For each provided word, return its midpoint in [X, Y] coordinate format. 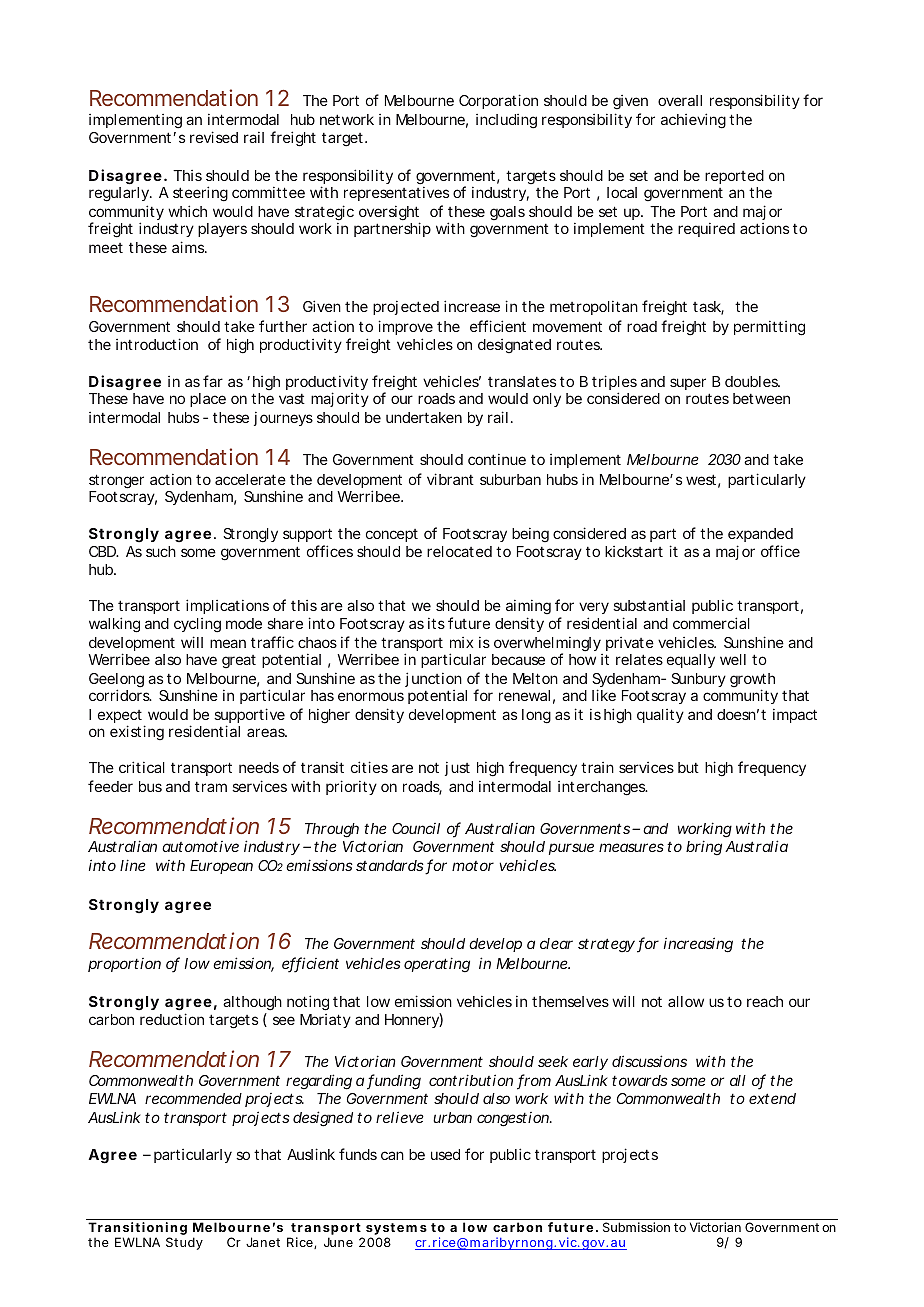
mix [461, 642]
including [506, 121]
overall [680, 100]
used [445, 1154]
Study [184, 1243]
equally [691, 661]
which [187, 211]
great [239, 662]
